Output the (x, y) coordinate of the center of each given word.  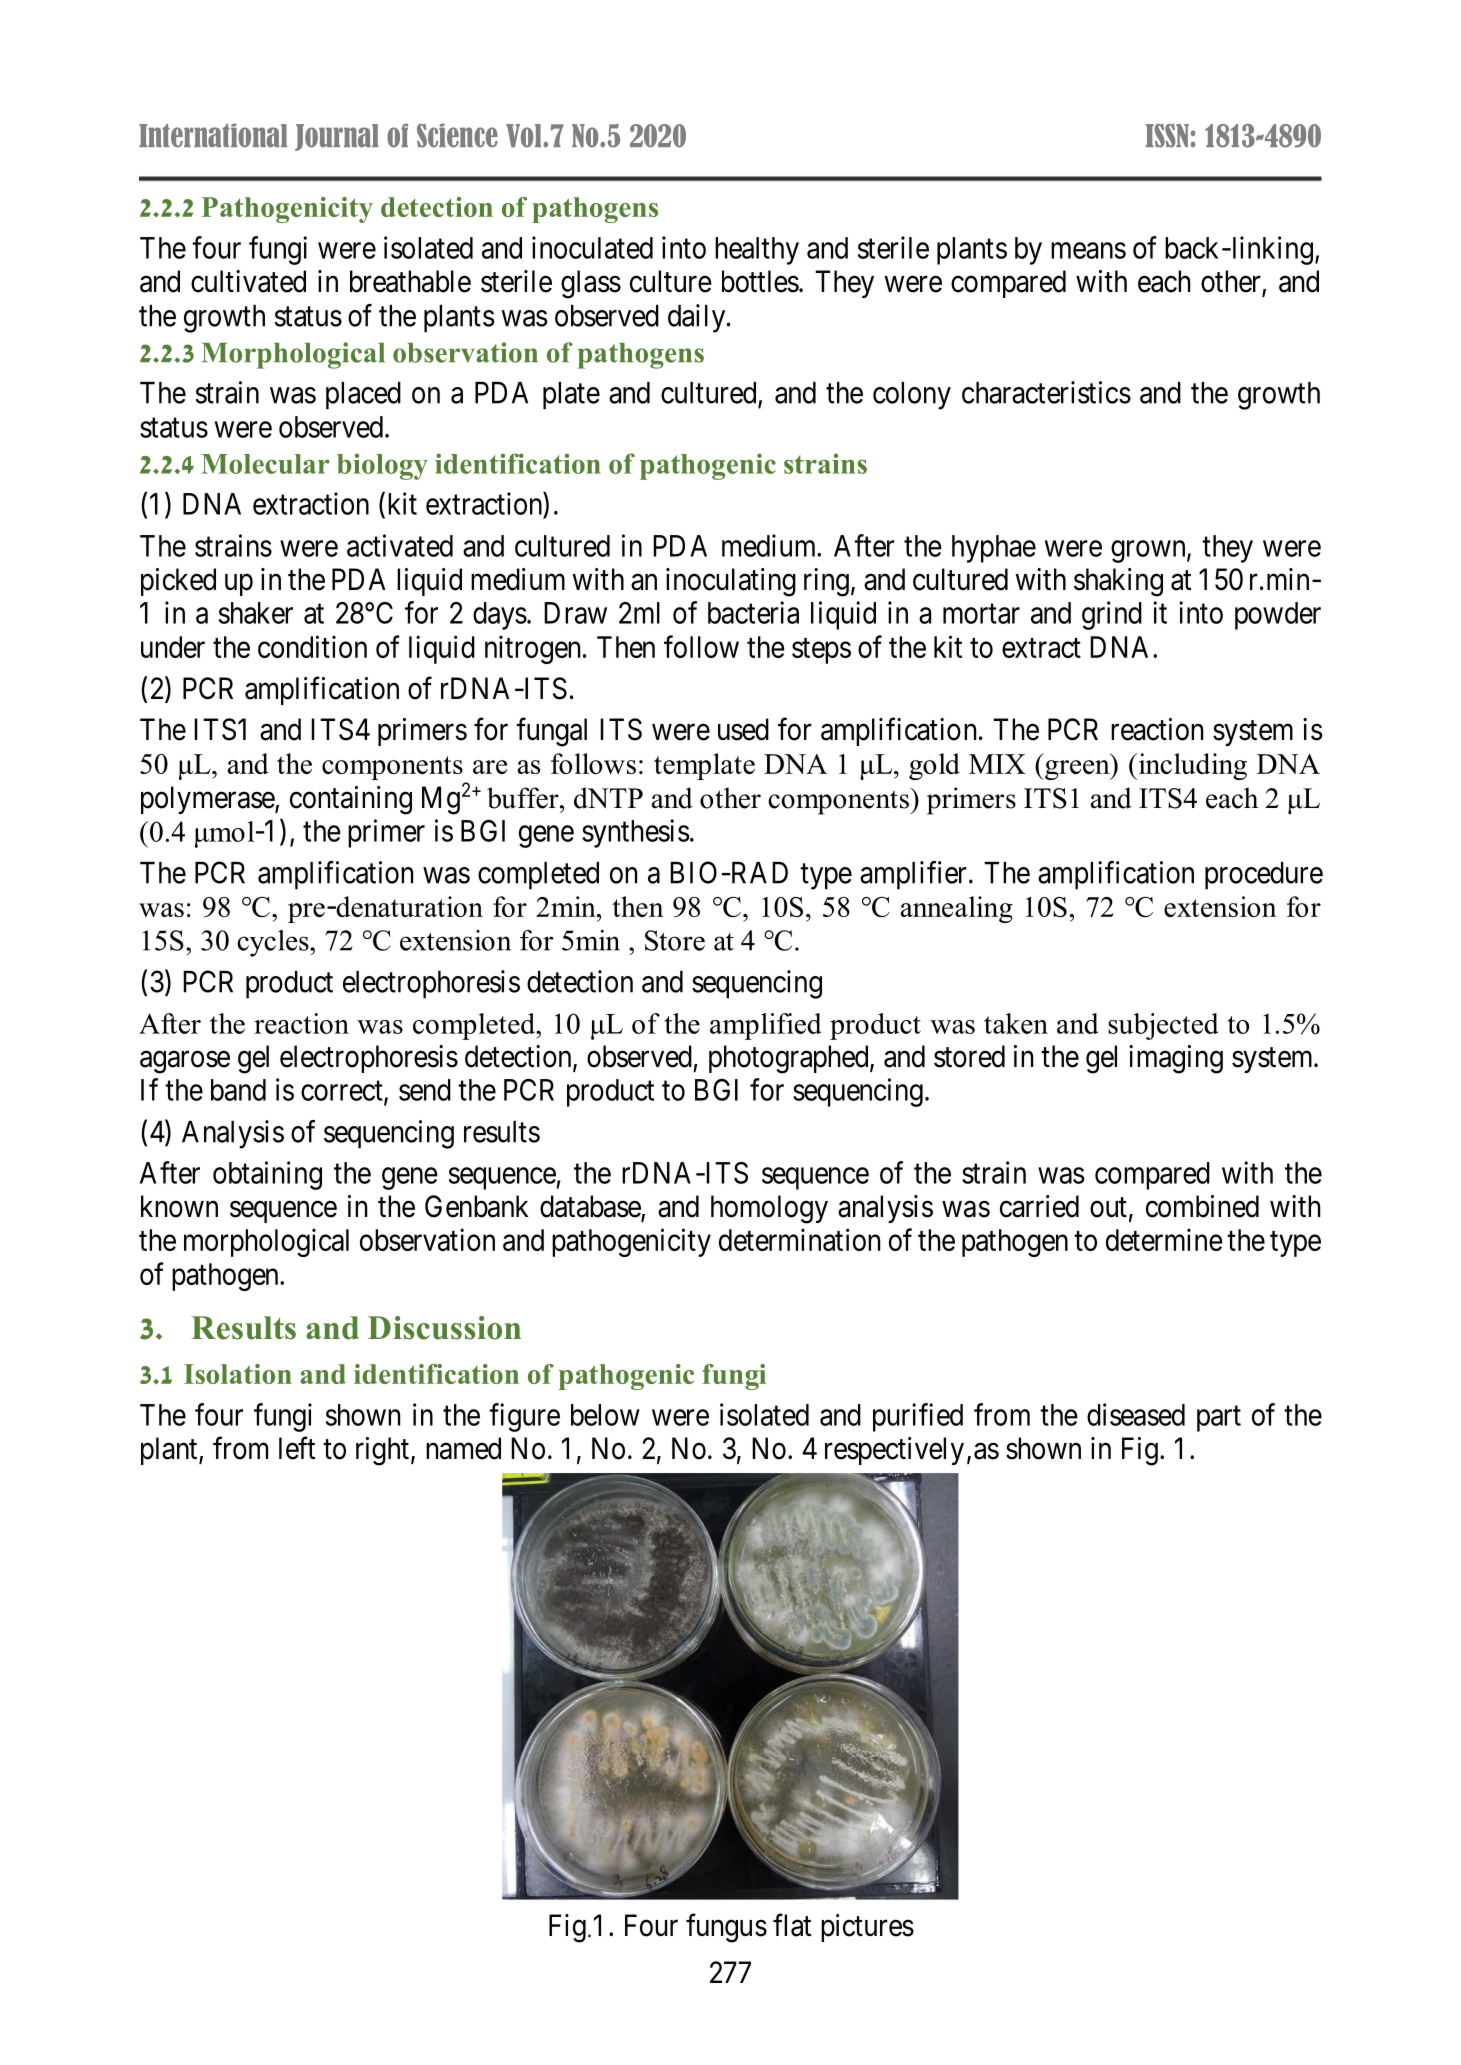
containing (351, 800)
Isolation (238, 1374)
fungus (726, 1928)
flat (792, 1925)
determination (799, 1239)
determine (1164, 1239)
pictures (867, 1928)
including (1191, 766)
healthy (757, 251)
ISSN (1167, 136)
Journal (337, 137)
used (743, 729)
